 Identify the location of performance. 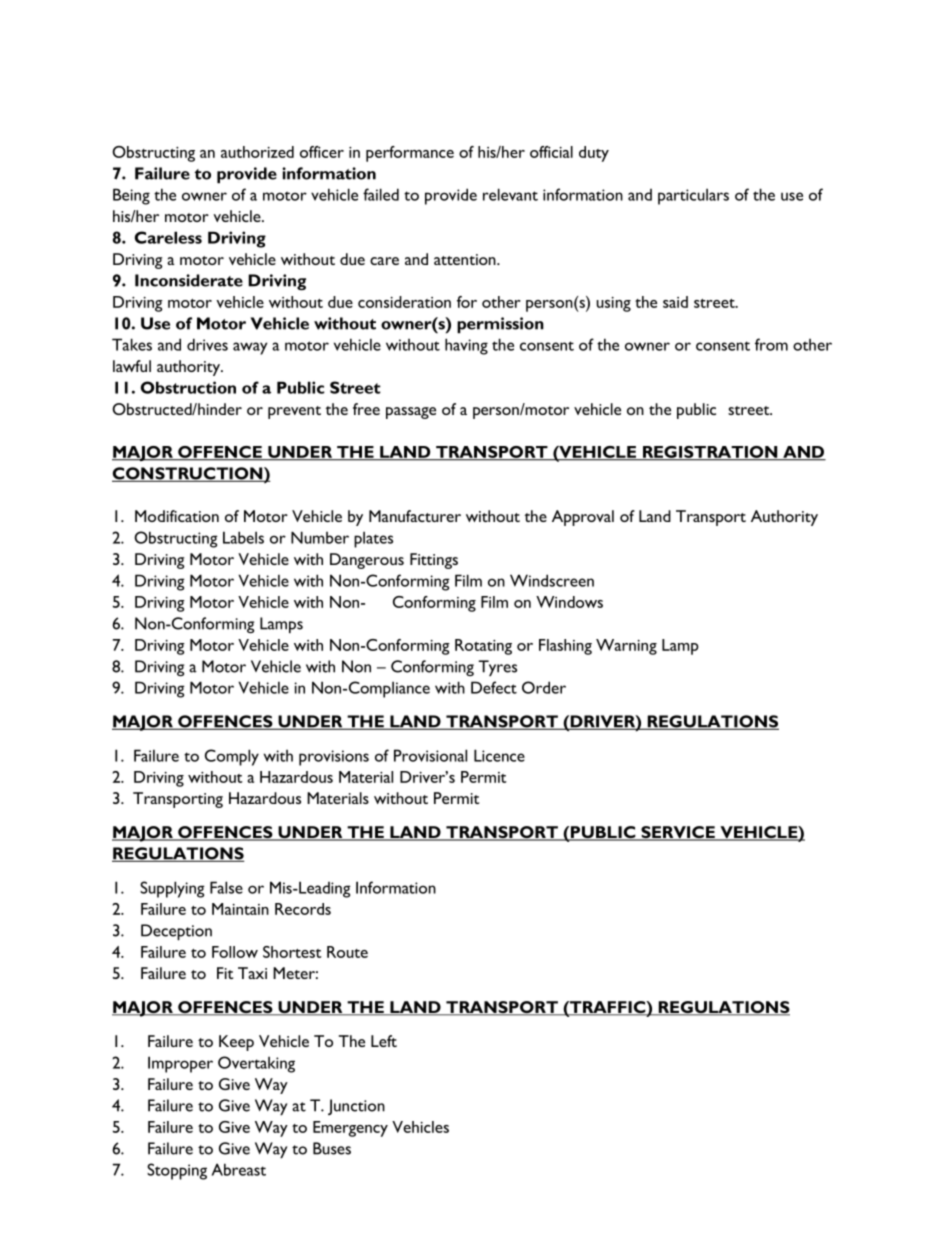
(410, 154).
